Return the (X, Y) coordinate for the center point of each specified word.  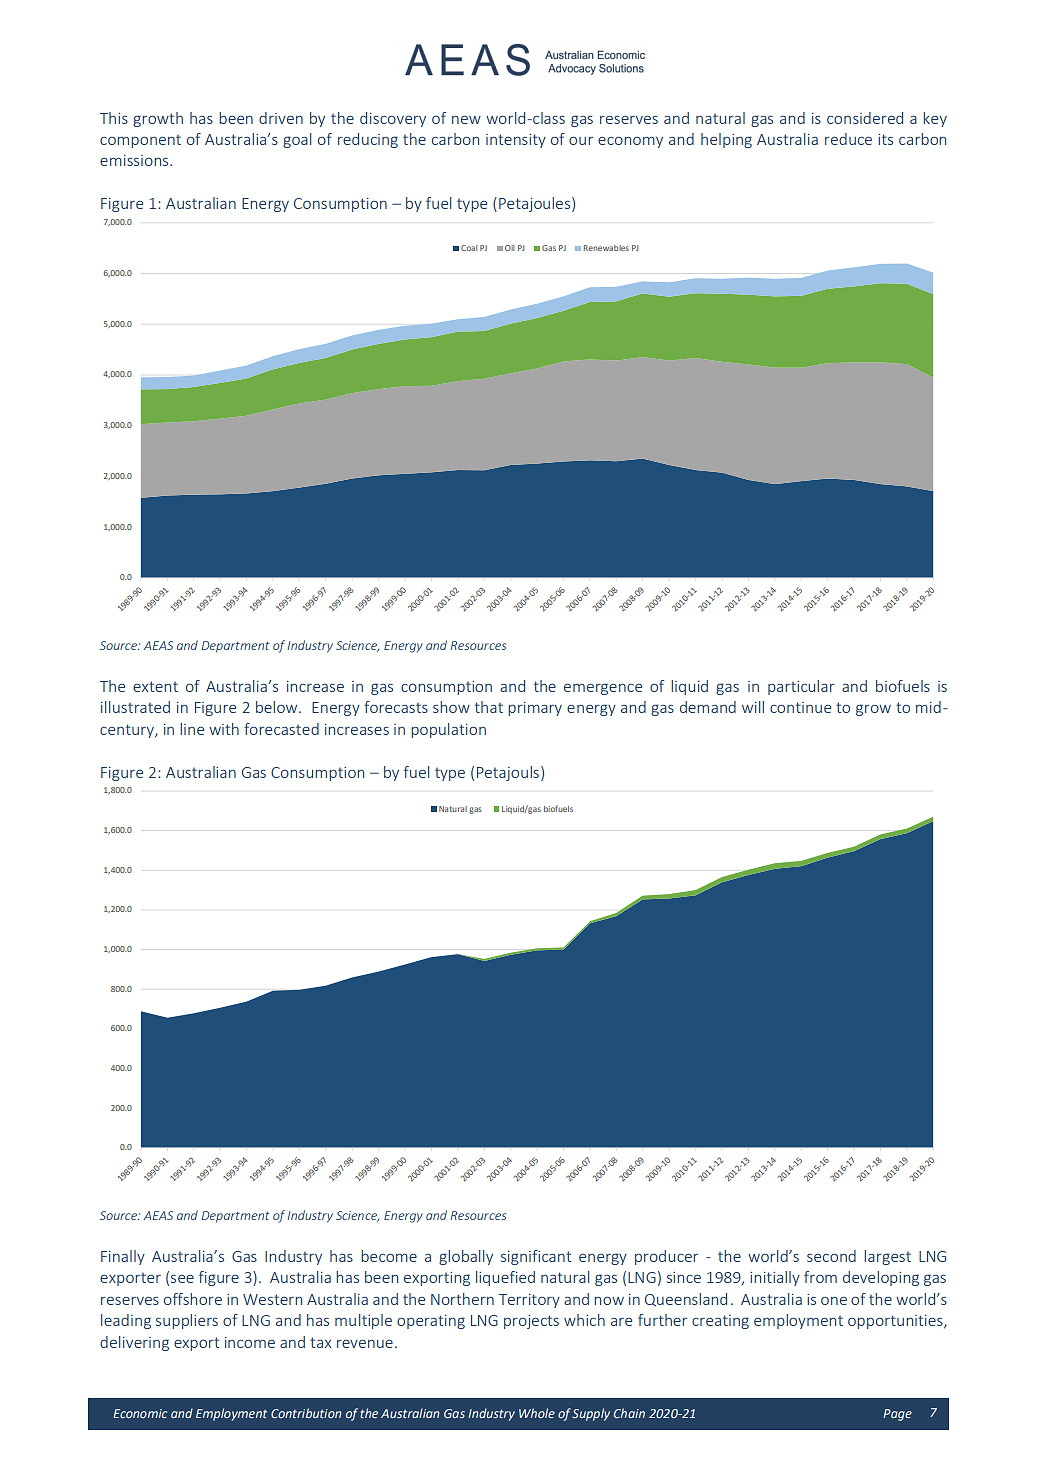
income (250, 1342)
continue (800, 707)
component (140, 141)
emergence (603, 689)
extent (155, 686)
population (448, 730)
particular (801, 687)
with (224, 729)
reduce (848, 139)
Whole (537, 1413)
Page (897, 1415)
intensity (516, 141)
